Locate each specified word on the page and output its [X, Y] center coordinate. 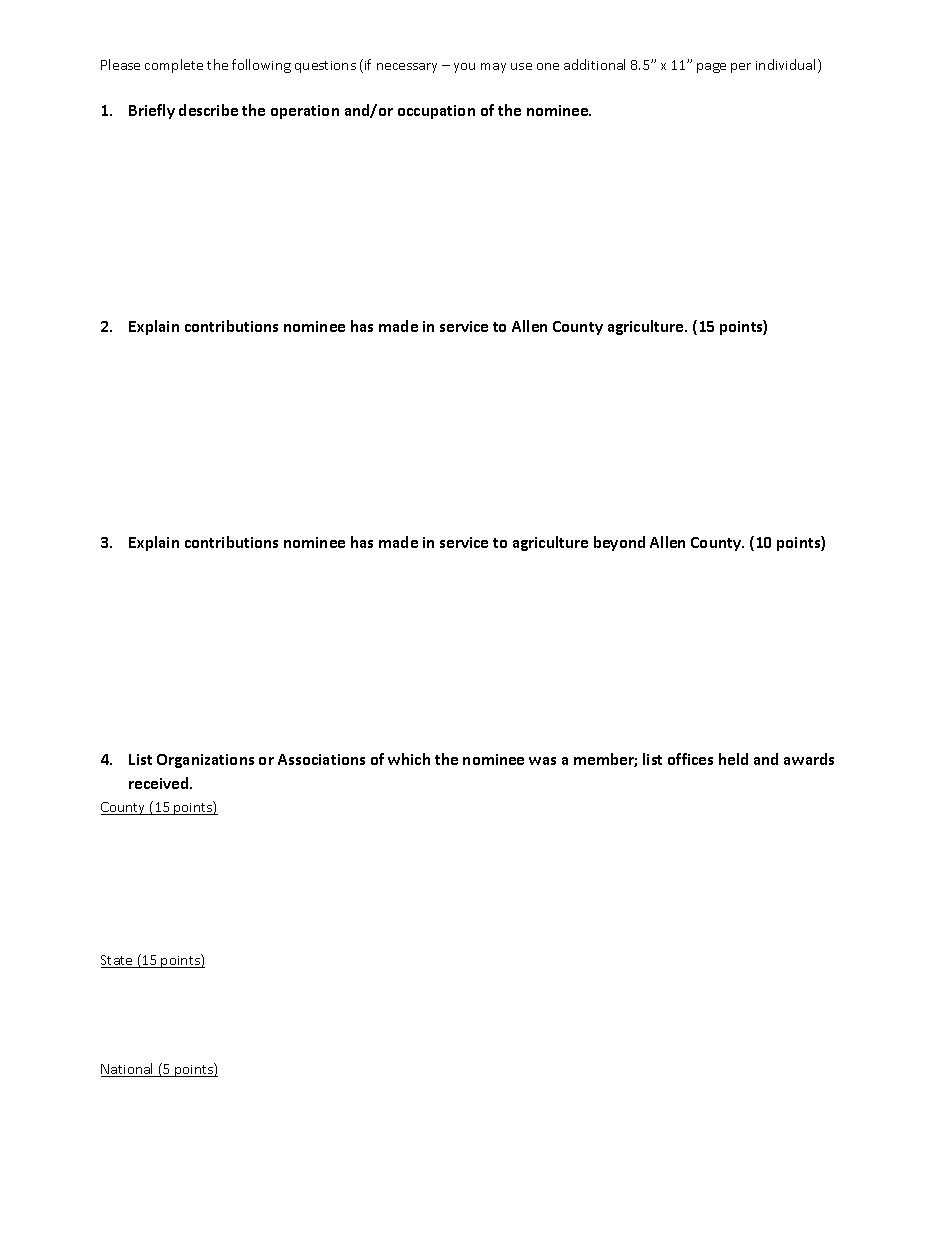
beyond [619, 543]
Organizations [205, 761]
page [711, 68]
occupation [436, 112]
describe [208, 110]
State [118, 961]
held [733, 759]
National [128, 1070]
